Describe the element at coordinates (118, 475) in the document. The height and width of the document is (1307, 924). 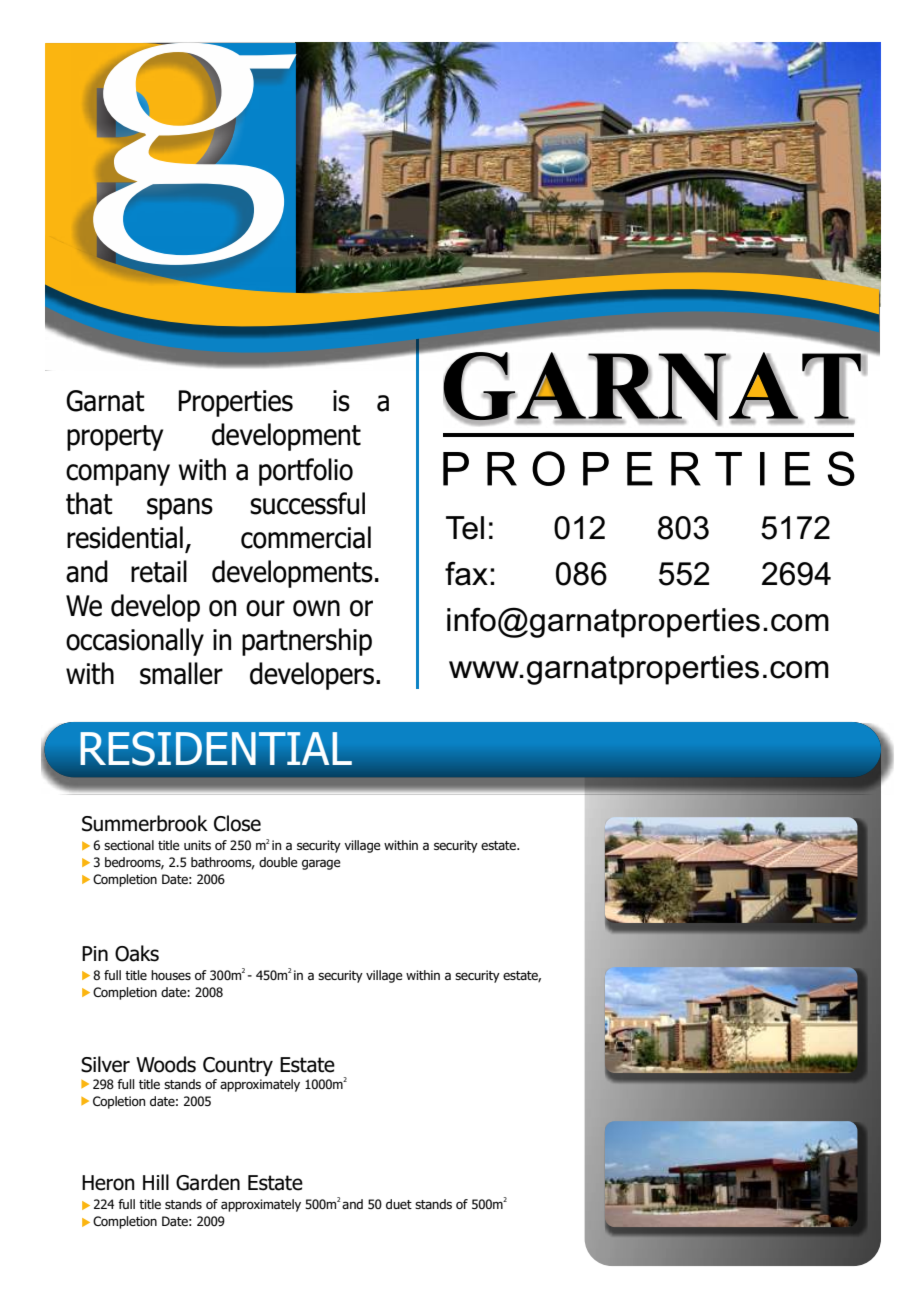
I see `company` at that location.
